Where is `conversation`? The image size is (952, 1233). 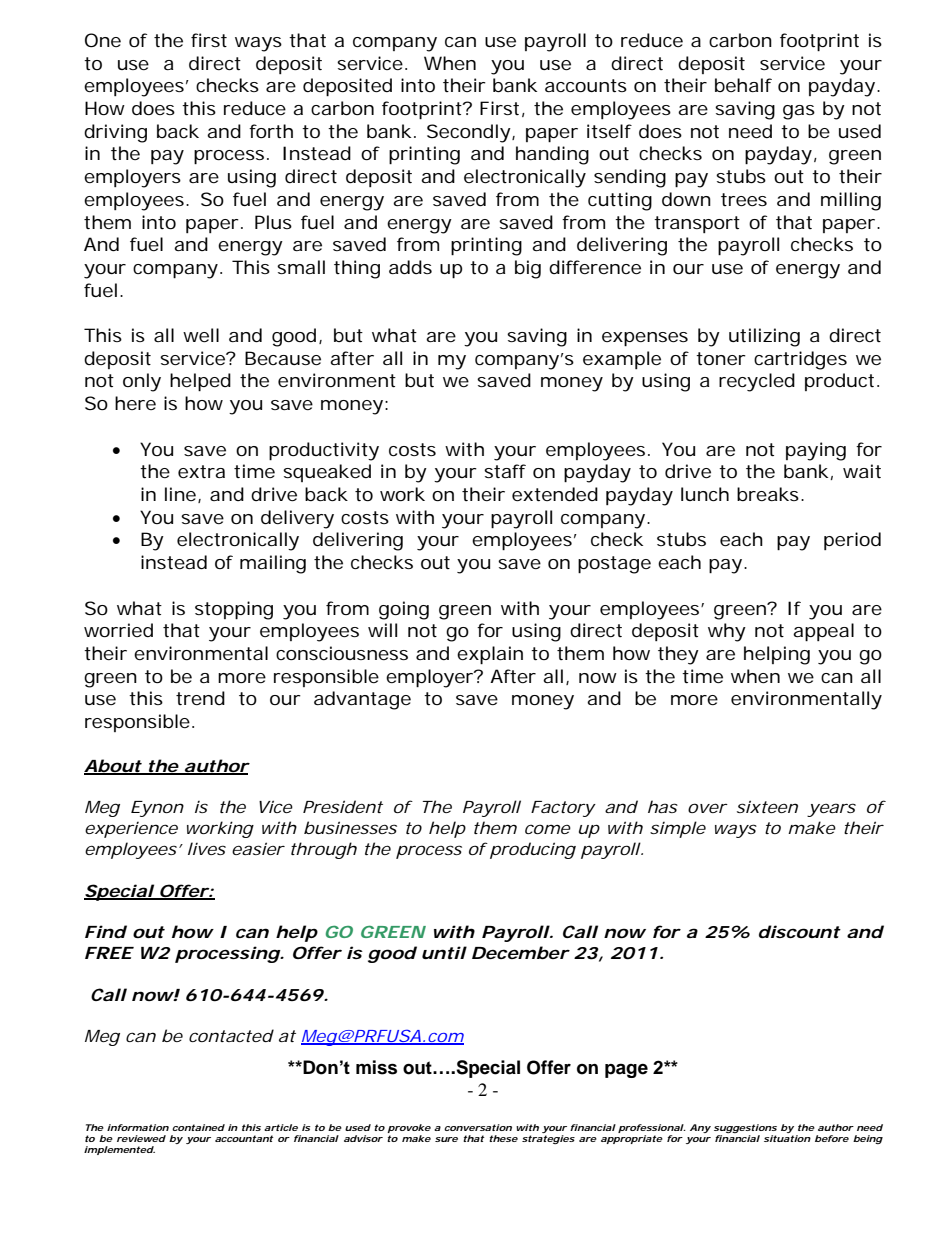
conversation is located at coordinates (478, 1127).
